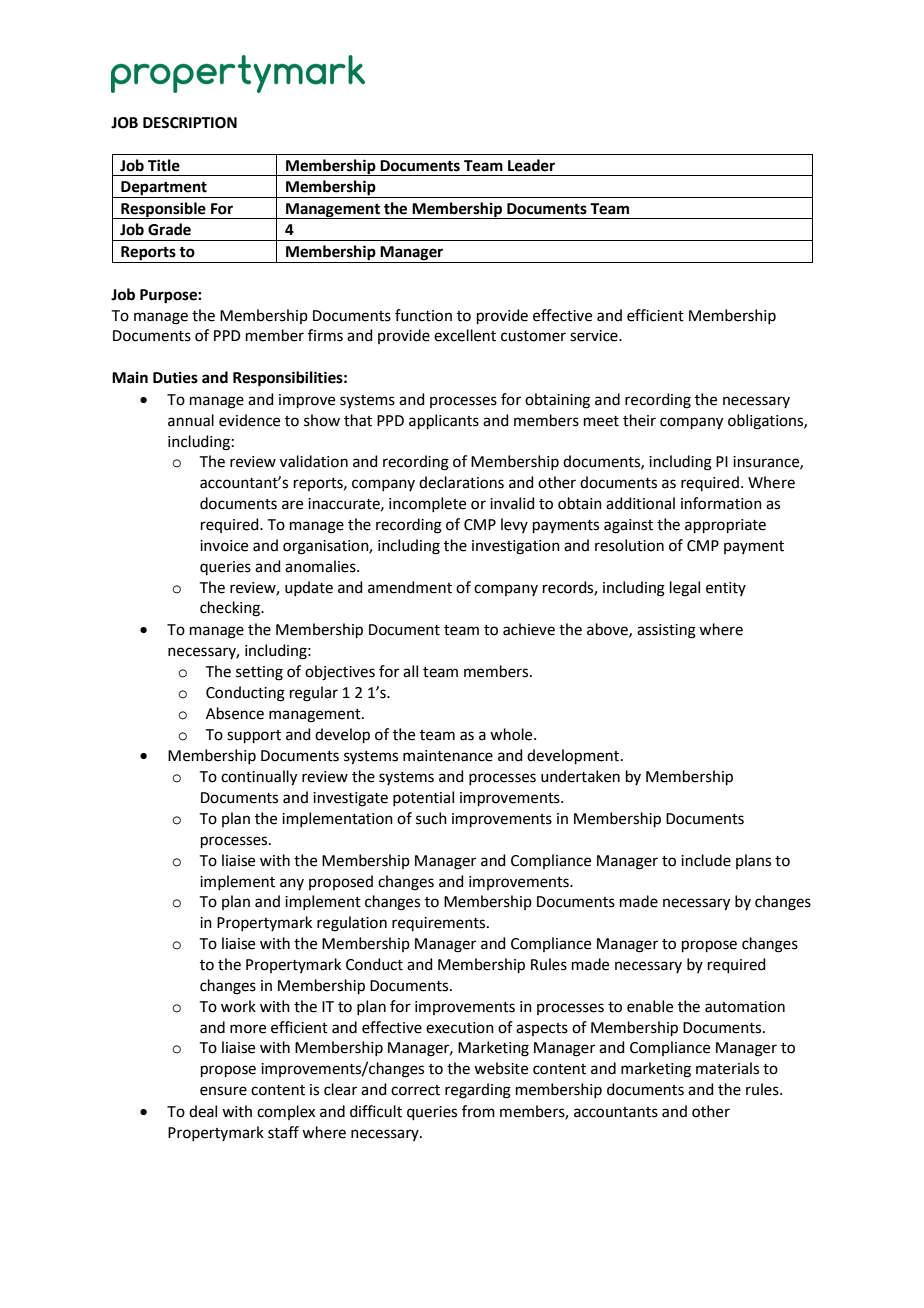  Describe the element at coordinates (190, 123) in the screenshot. I see `DESCRIPTION` at that location.
